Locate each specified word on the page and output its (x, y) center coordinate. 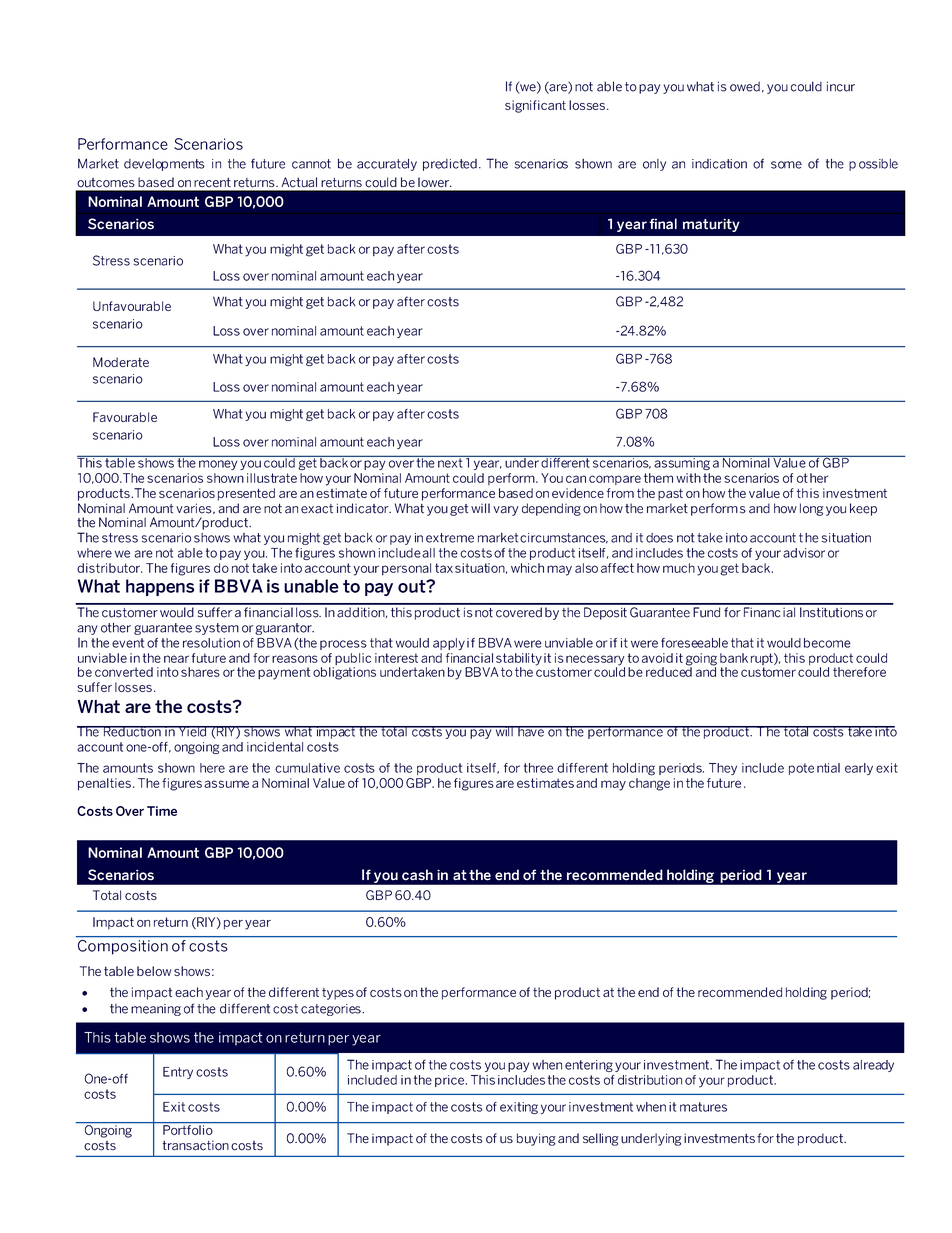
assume (226, 784)
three (538, 768)
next (450, 462)
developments (164, 165)
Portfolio (188, 1130)
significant (535, 106)
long (811, 509)
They (723, 769)
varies (195, 508)
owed (745, 87)
